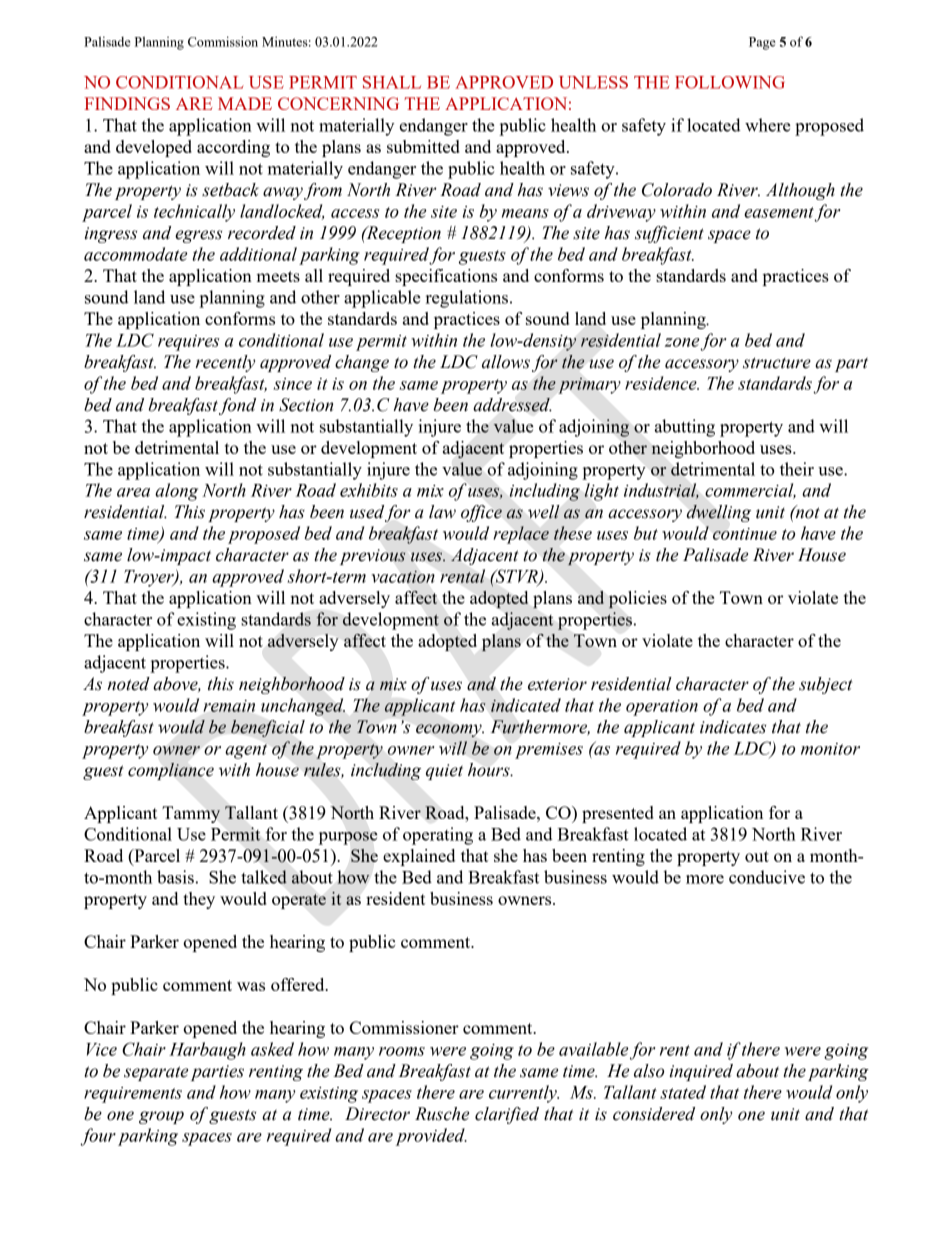  What do you see at coordinates (730, 82) in the document?
I see `FOLLOWING` at bounding box center [730, 82].
